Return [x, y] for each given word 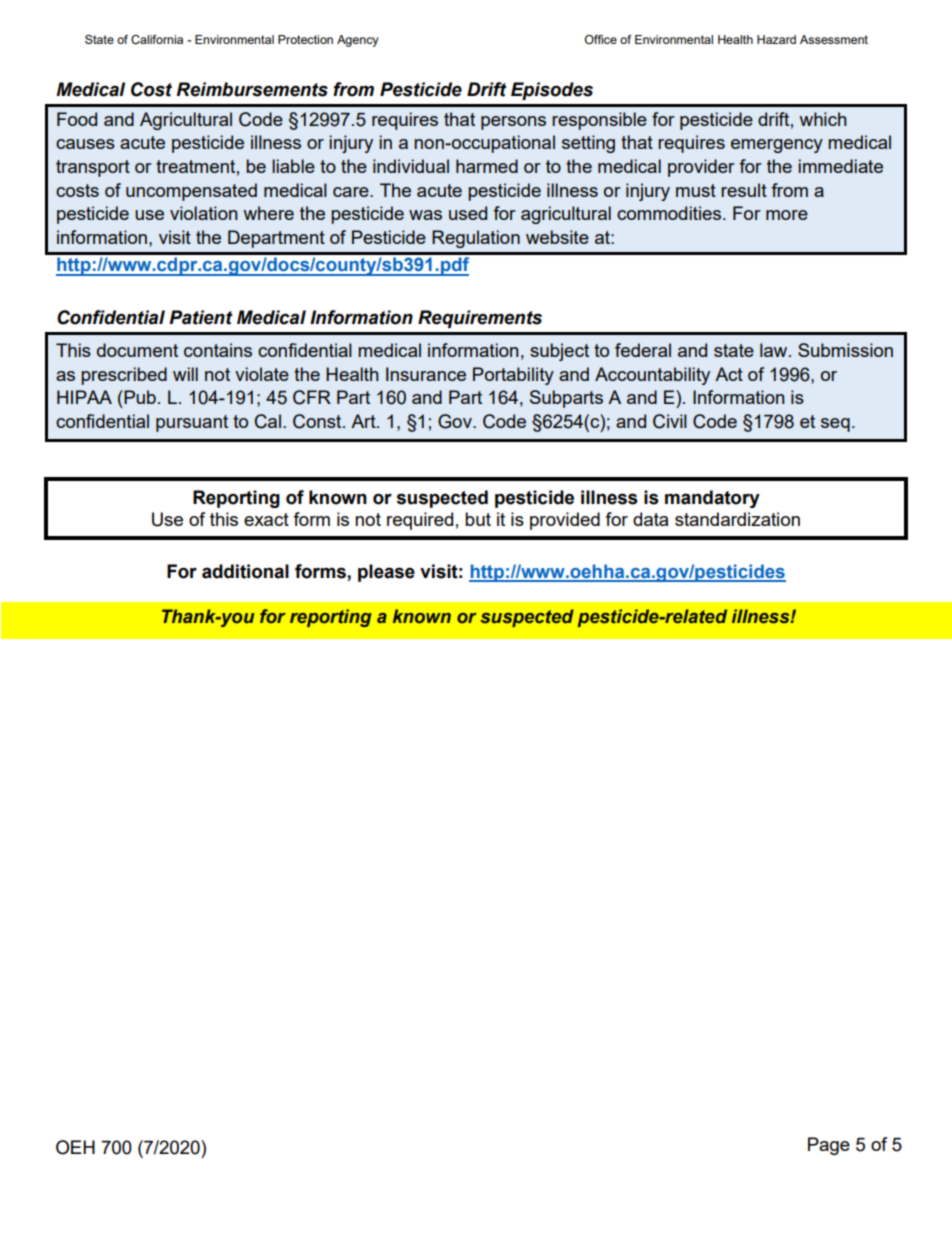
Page [829, 1146]
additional [245, 571]
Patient [201, 317]
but [478, 519]
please [386, 573]
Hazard [776, 39]
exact [266, 519]
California [157, 39]
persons [513, 123]
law [775, 350]
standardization [737, 519]
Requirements [480, 319]
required [420, 521]
